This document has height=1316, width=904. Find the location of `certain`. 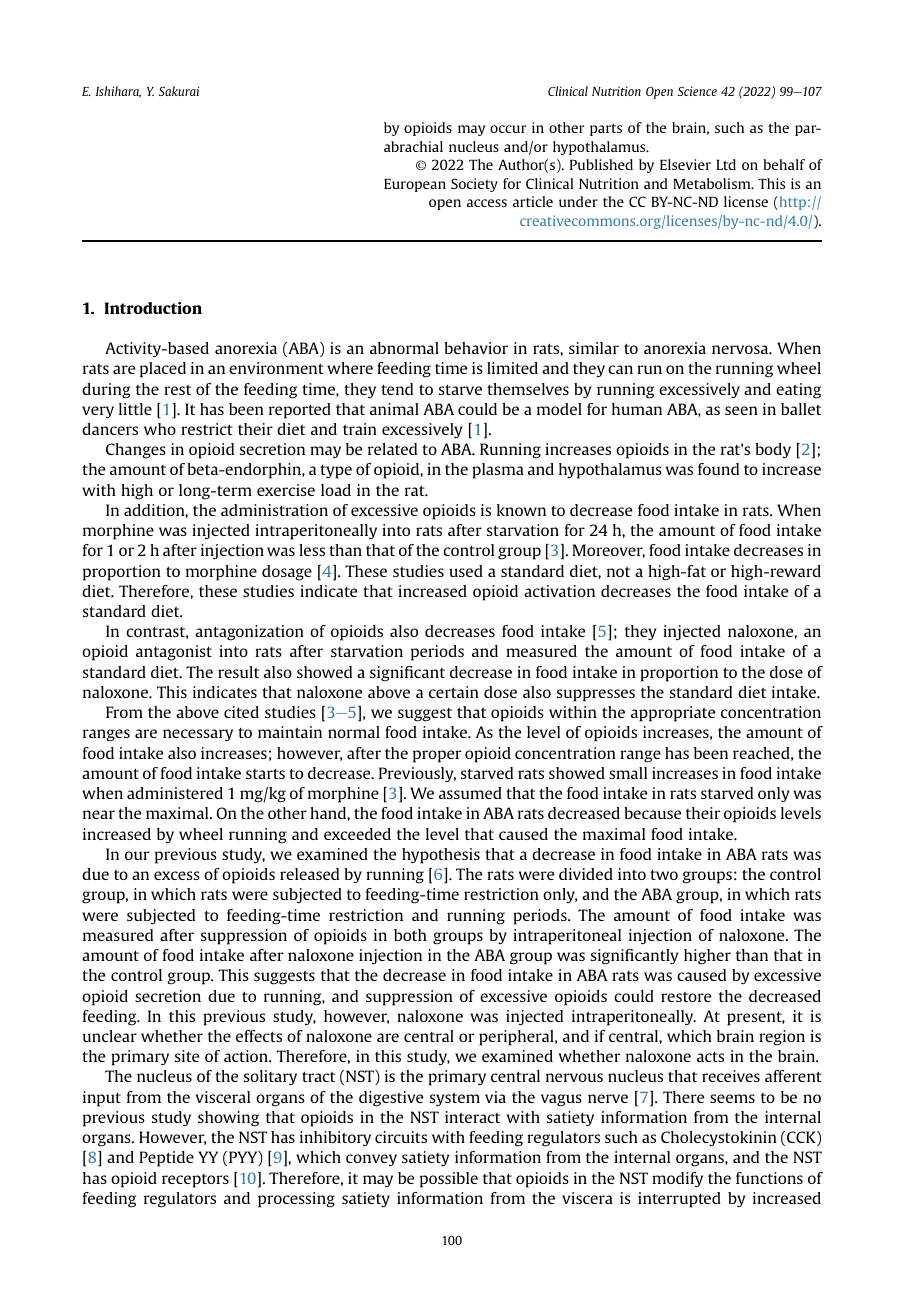

certain is located at coordinates (454, 692).
